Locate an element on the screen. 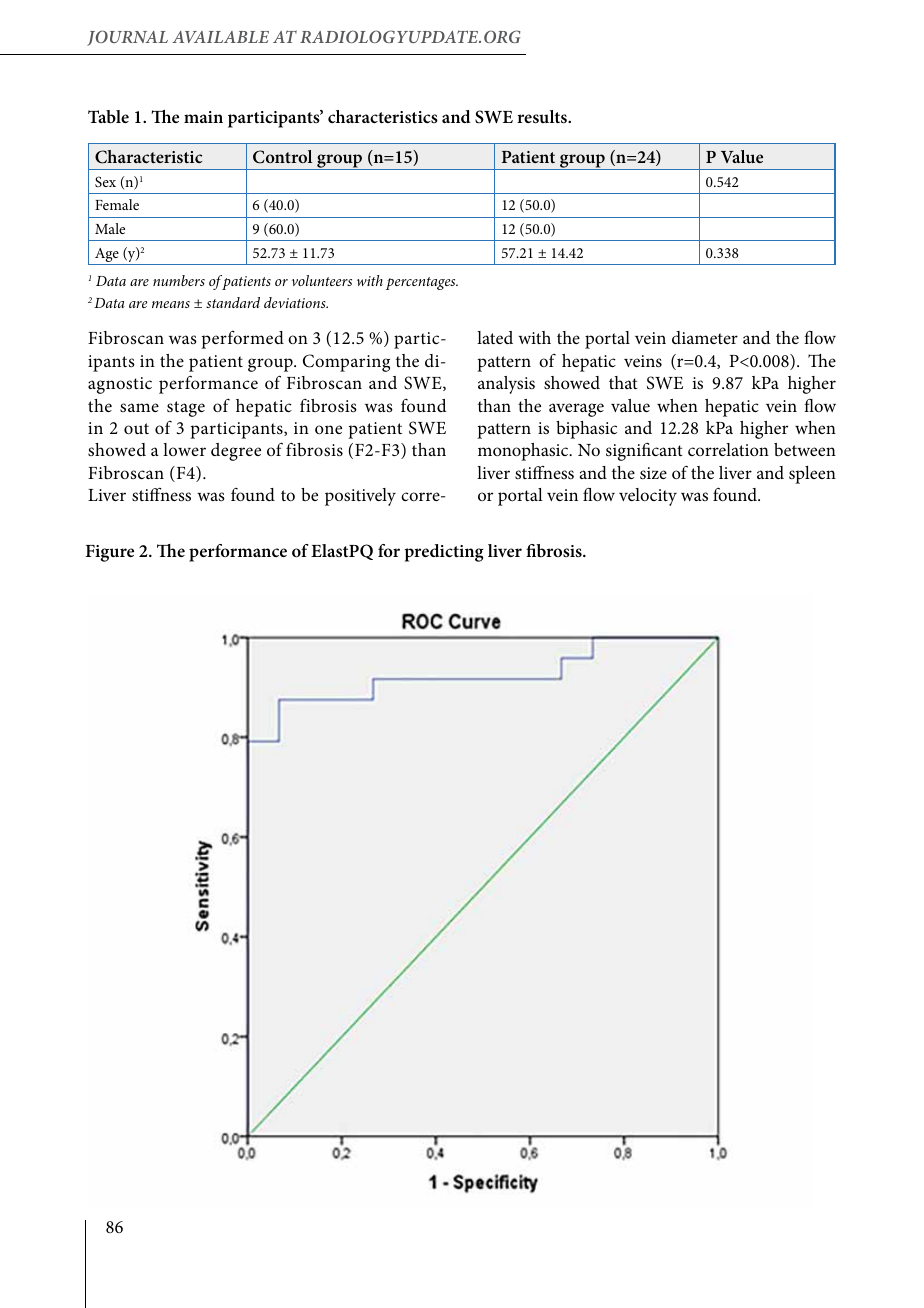  means is located at coordinates (171, 304).
